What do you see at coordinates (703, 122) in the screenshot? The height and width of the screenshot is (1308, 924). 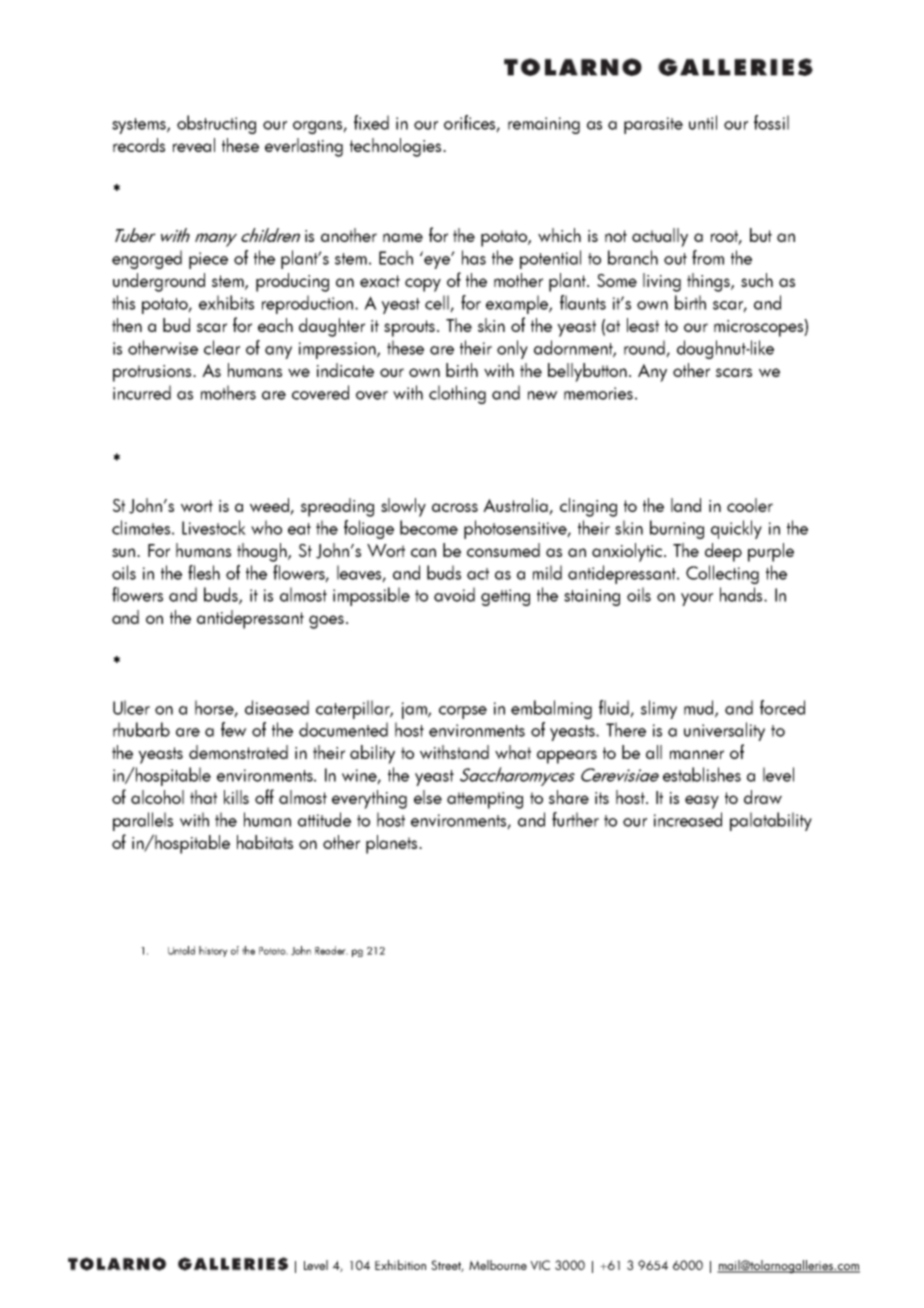 I see `until` at bounding box center [703, 122].
